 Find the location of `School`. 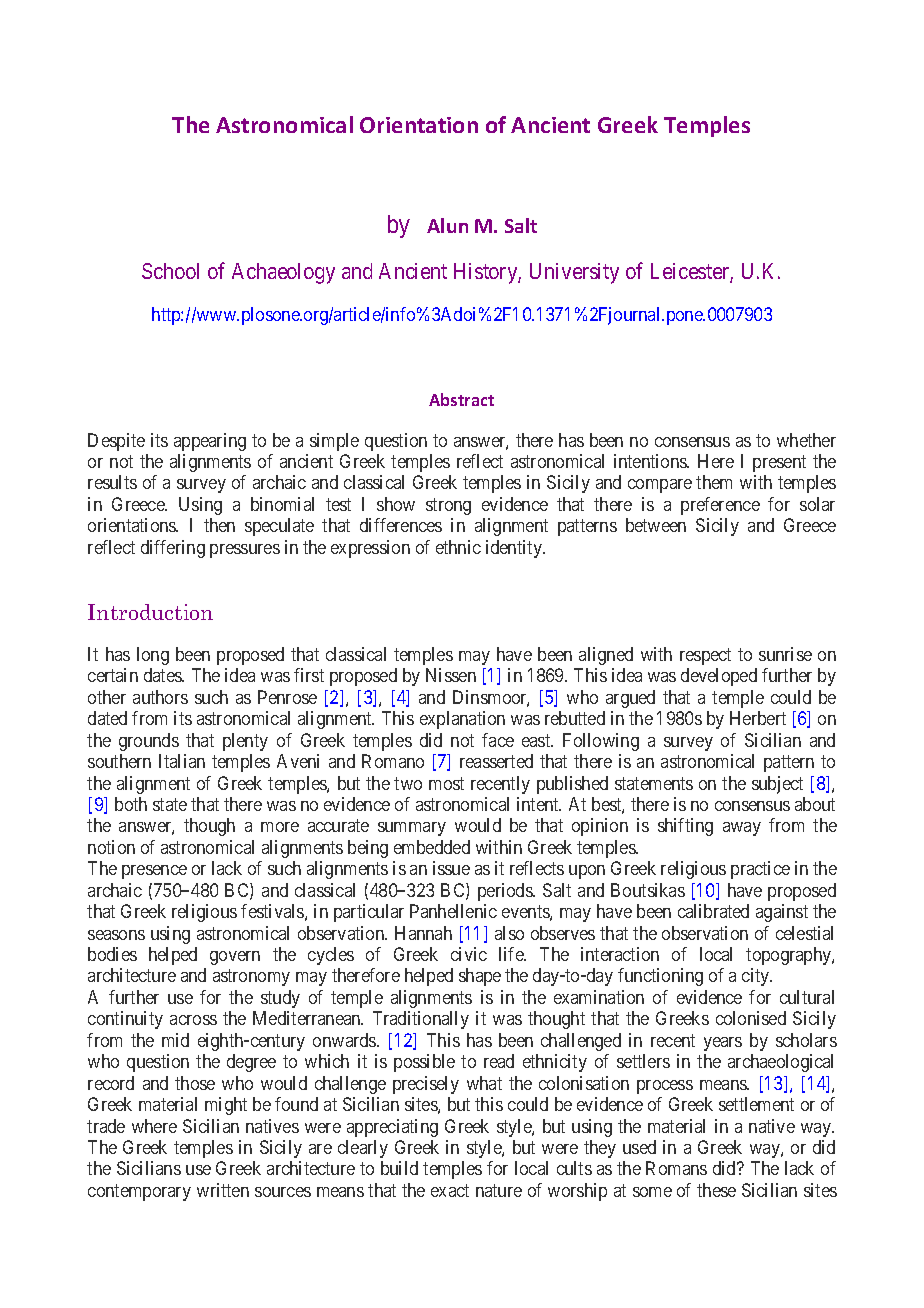

School is located at coordinates (170, 271).
